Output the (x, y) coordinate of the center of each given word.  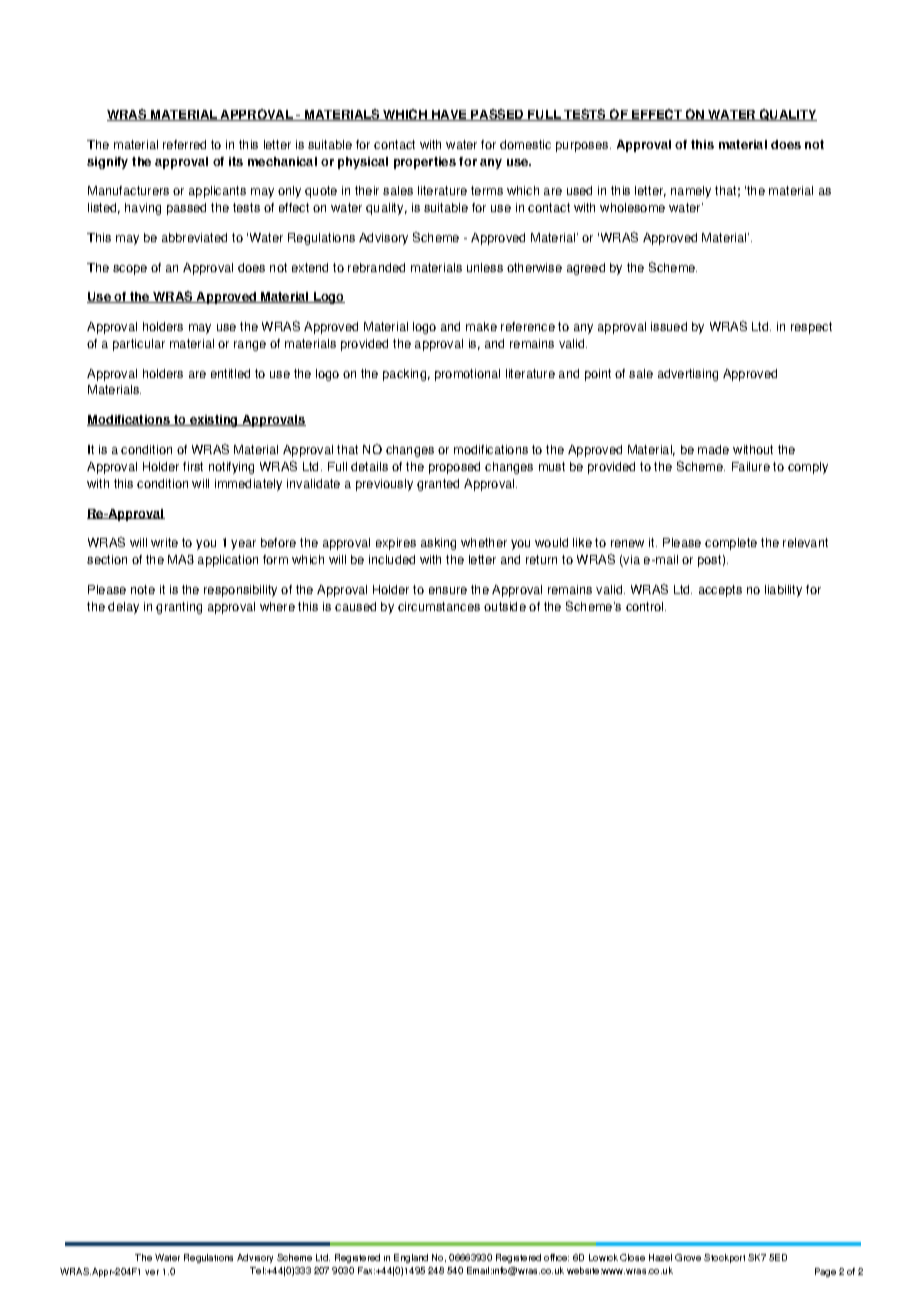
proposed (454, 468)
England (411, 1258)
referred (184, 144)
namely (691, 192)
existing (214, 421)
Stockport (724, 1258)
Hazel (660, 1257)
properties (425, 163)
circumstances (439, 606)
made (713, 449)
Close (632, 1257)
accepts (720, 591)
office (556, 1257)
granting (179, 608)
